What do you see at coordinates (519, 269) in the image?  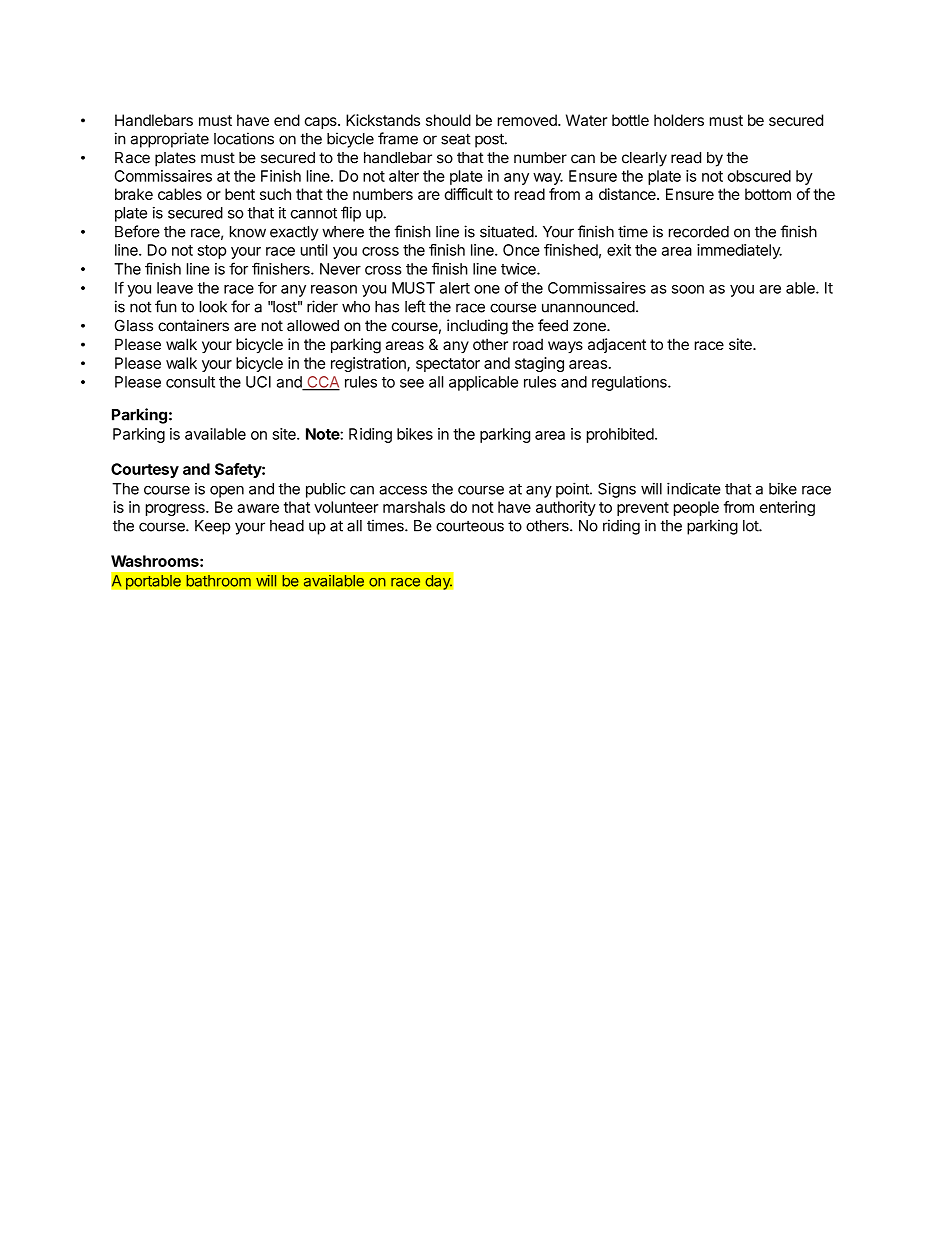 I see `twice` at bounding box center [519, 269].
